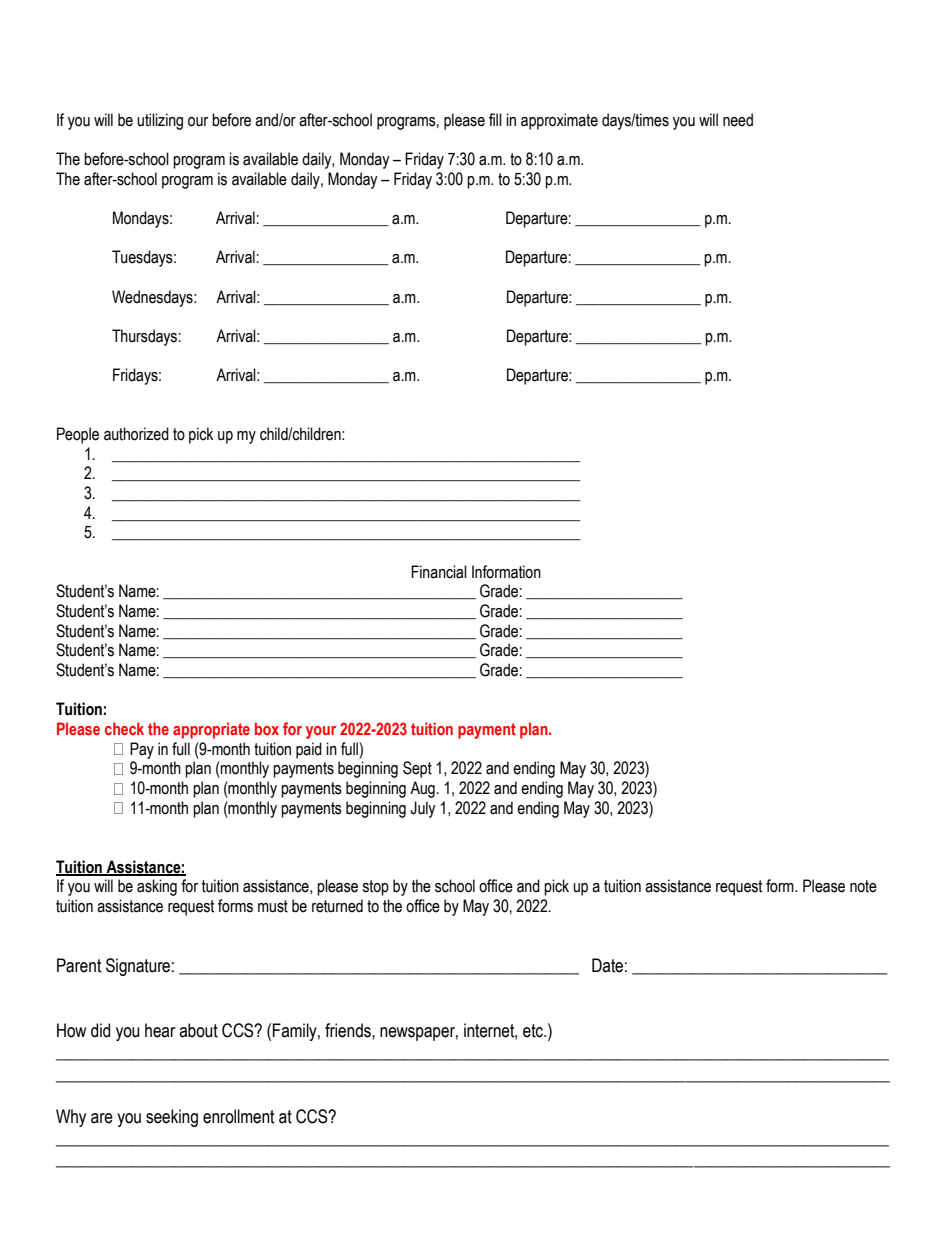 This screenshot has height=1233, width=952. Describe the element at coordinates (439, 572) in the screenshot. I see `Financial` at that location.
